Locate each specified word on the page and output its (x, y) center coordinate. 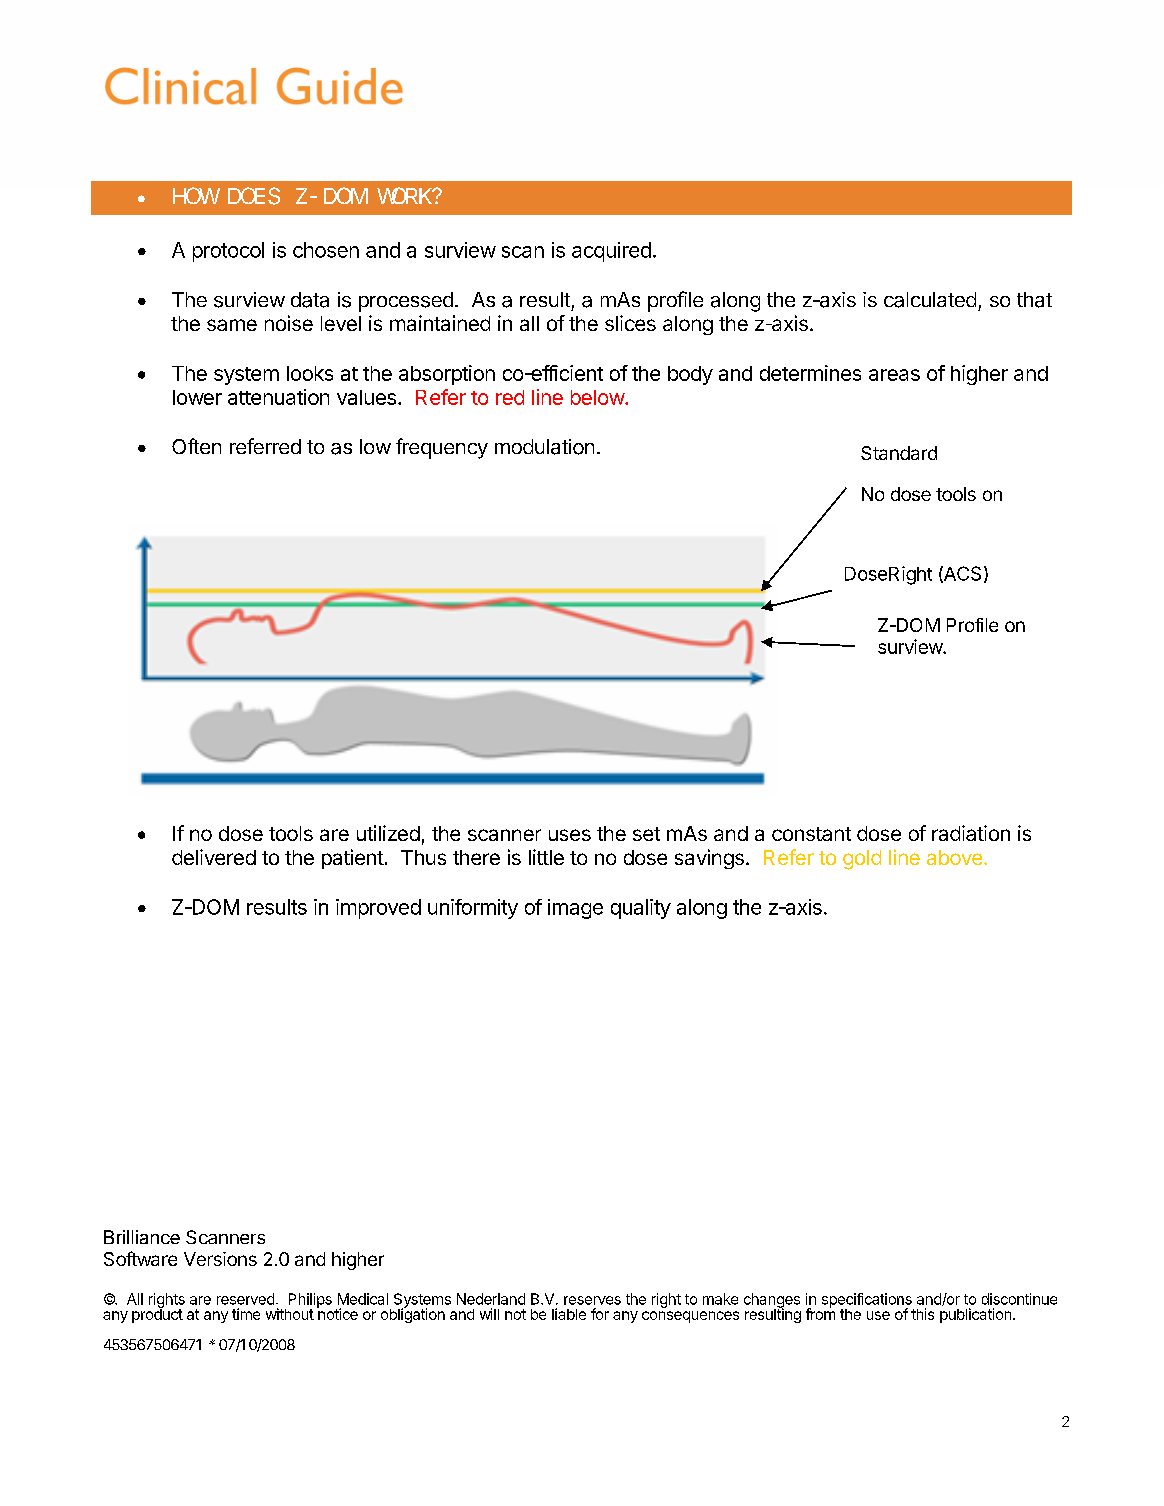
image (575, 909)
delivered (214, 857)
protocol (228, 252)
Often (196, 446)
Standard (899, 453)
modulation (544, 447)
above (954, 857)
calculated (930, 300)
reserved (245, 1299)
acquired (611, 252)
